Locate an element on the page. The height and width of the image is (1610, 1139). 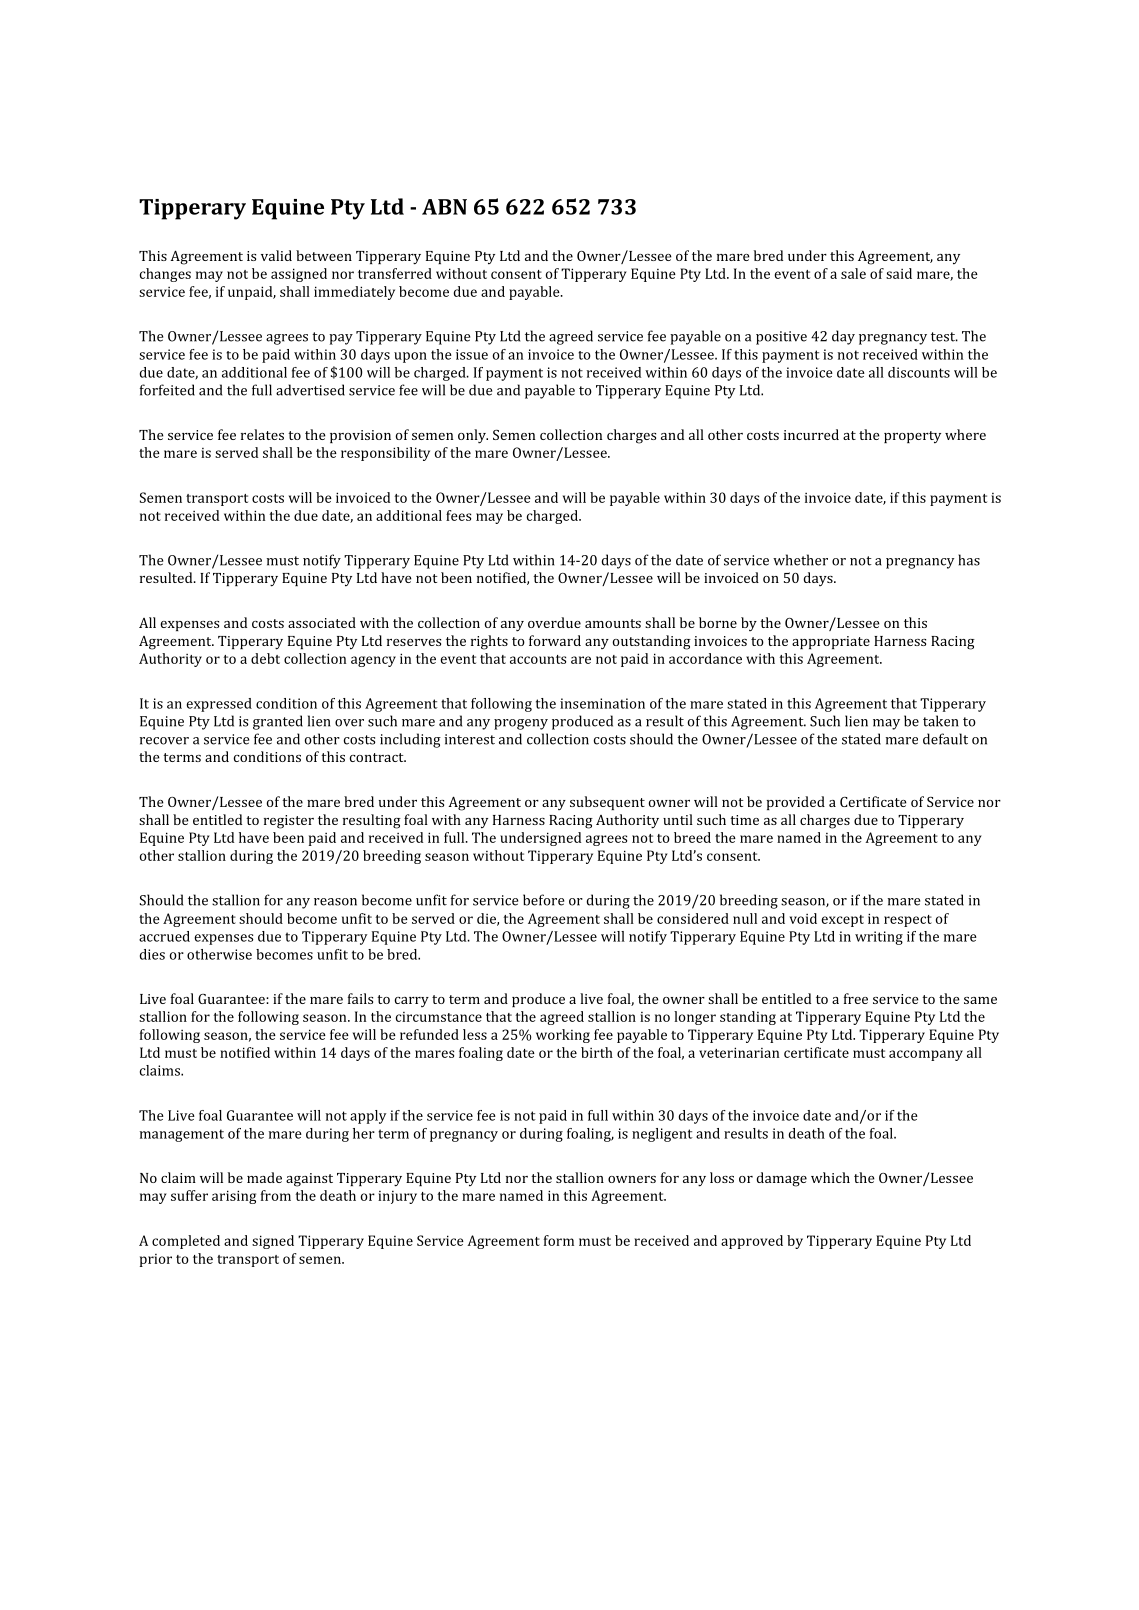
ABN is located at coordinates (444, 207).
